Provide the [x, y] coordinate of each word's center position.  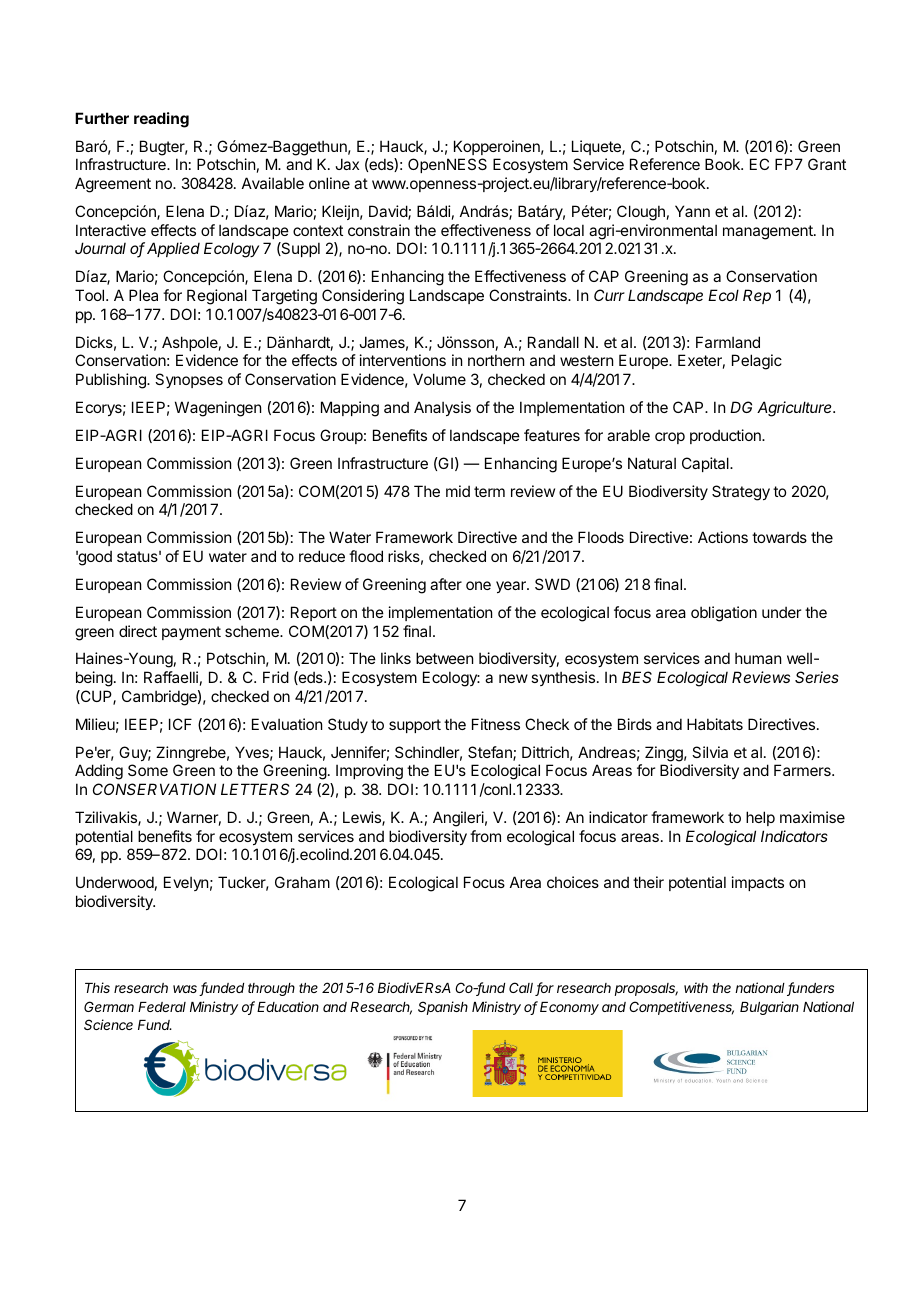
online [329, 183]
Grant [827, 164]
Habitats [715, 724]
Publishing [112, 381]
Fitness [496, 724]
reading [161, 120]
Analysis [442, 408]
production [726, 436]
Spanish [443, 1008]
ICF [180, 724]
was [186, 990]
